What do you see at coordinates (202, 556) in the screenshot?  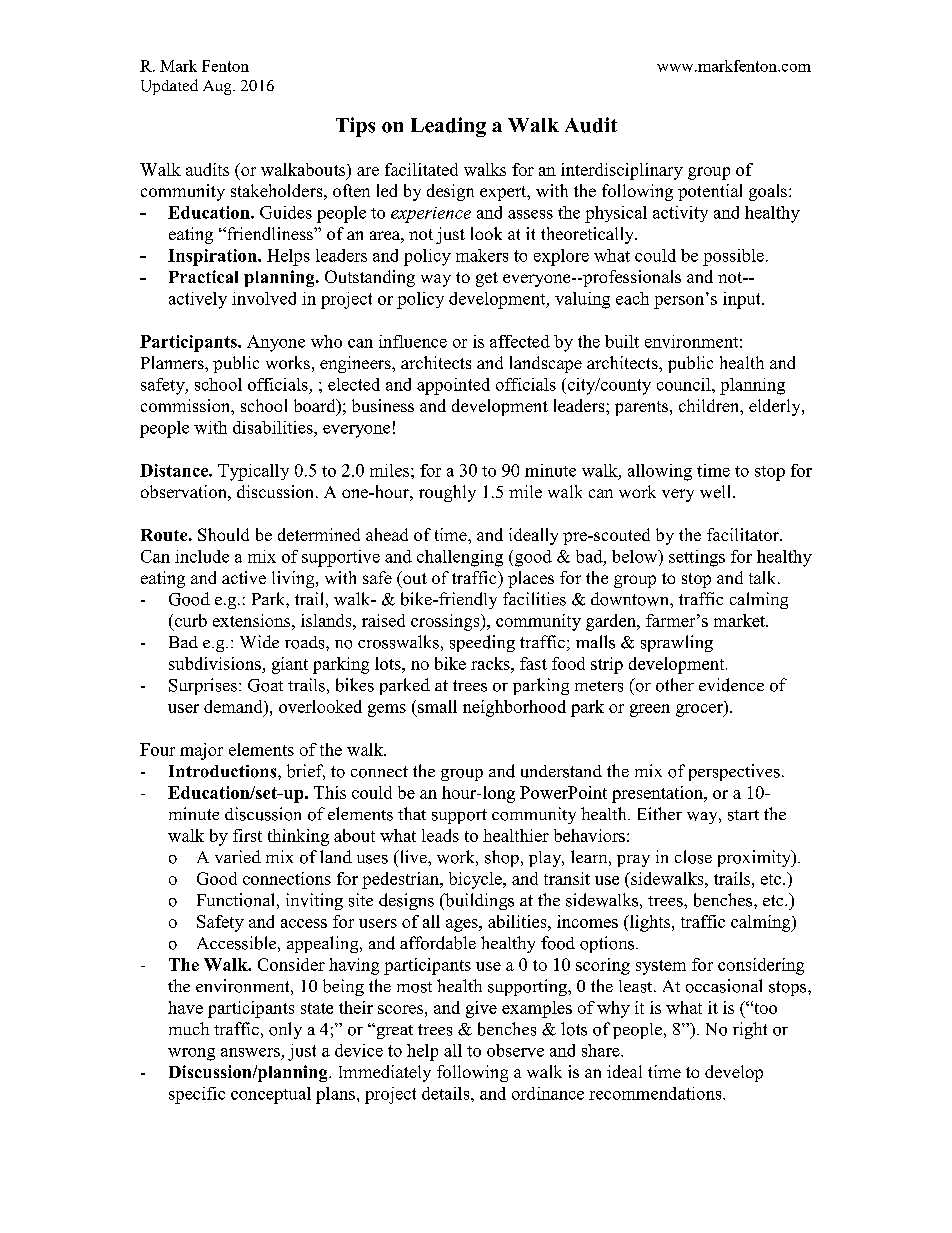 I see `include` at bounding box center [202, 556].
